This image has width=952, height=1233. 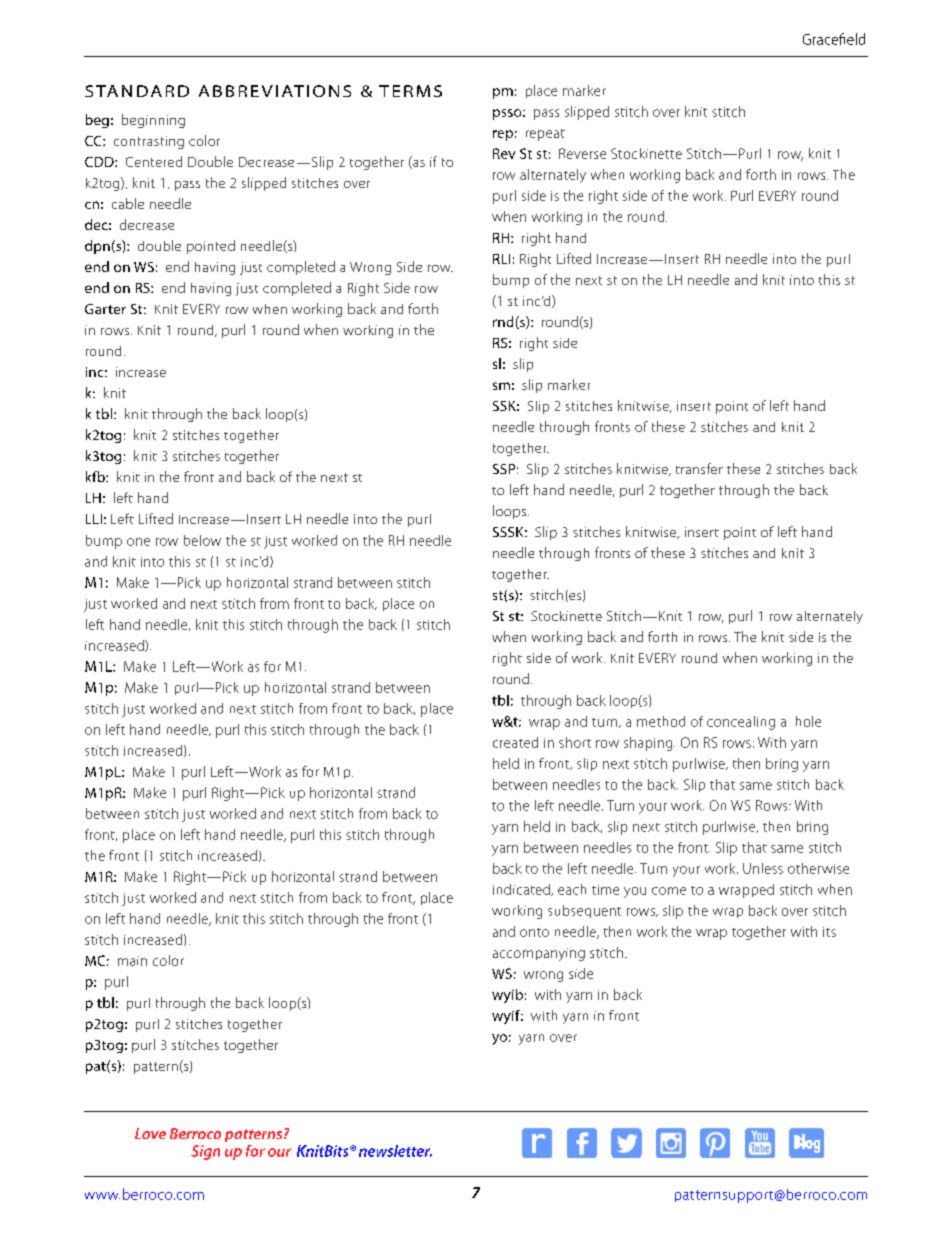 What do you see at coordinates (545, 135) in the image?
I see `repeat` at bounding box center [545, 135].
